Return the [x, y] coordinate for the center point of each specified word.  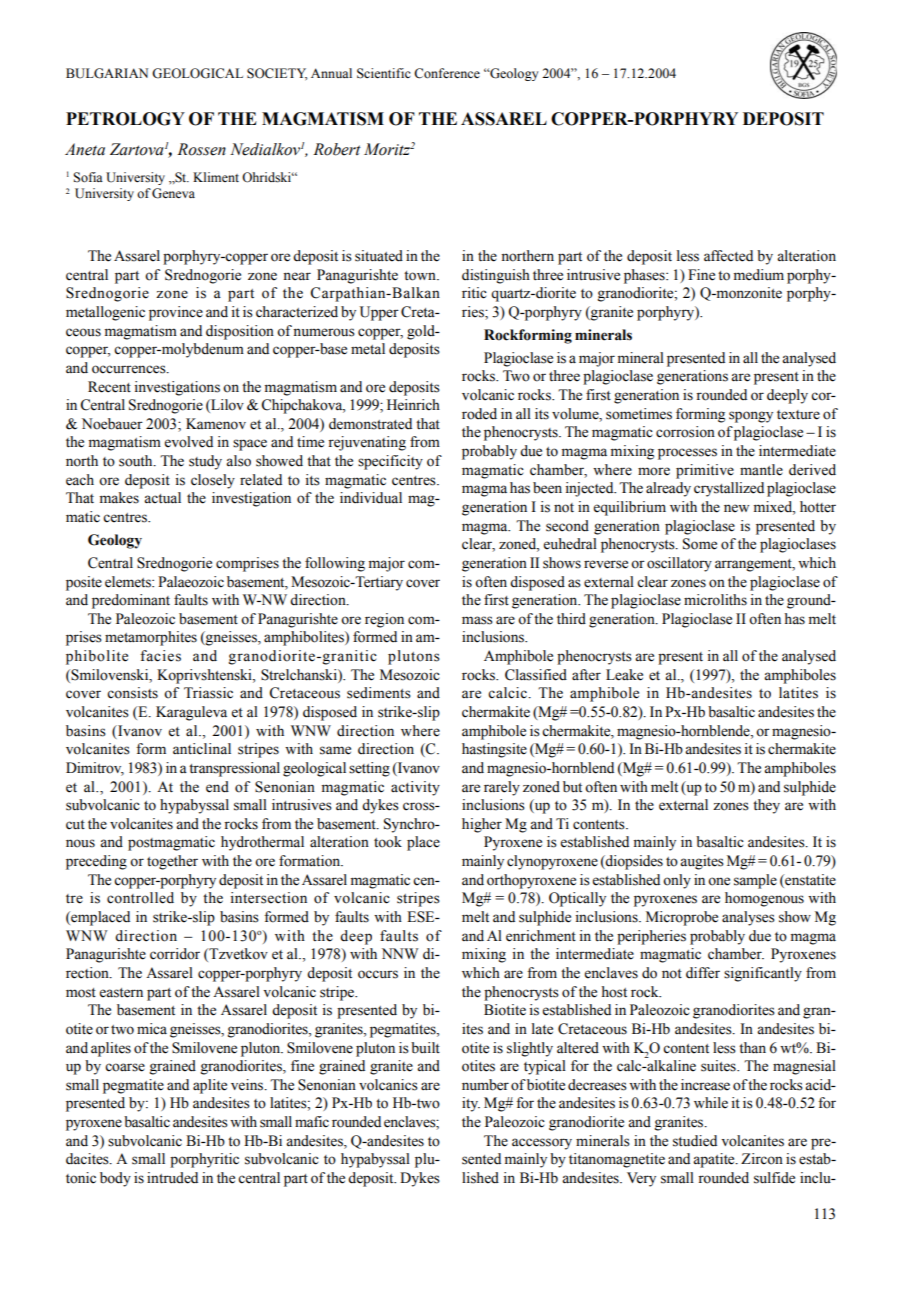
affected [728, 256]
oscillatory [679, 564]
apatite [715, 1160]
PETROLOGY [125, 119]
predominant [131, 601]
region [384, 620]
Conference [447, 73]
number [485, 1085]
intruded [172, 1178]
